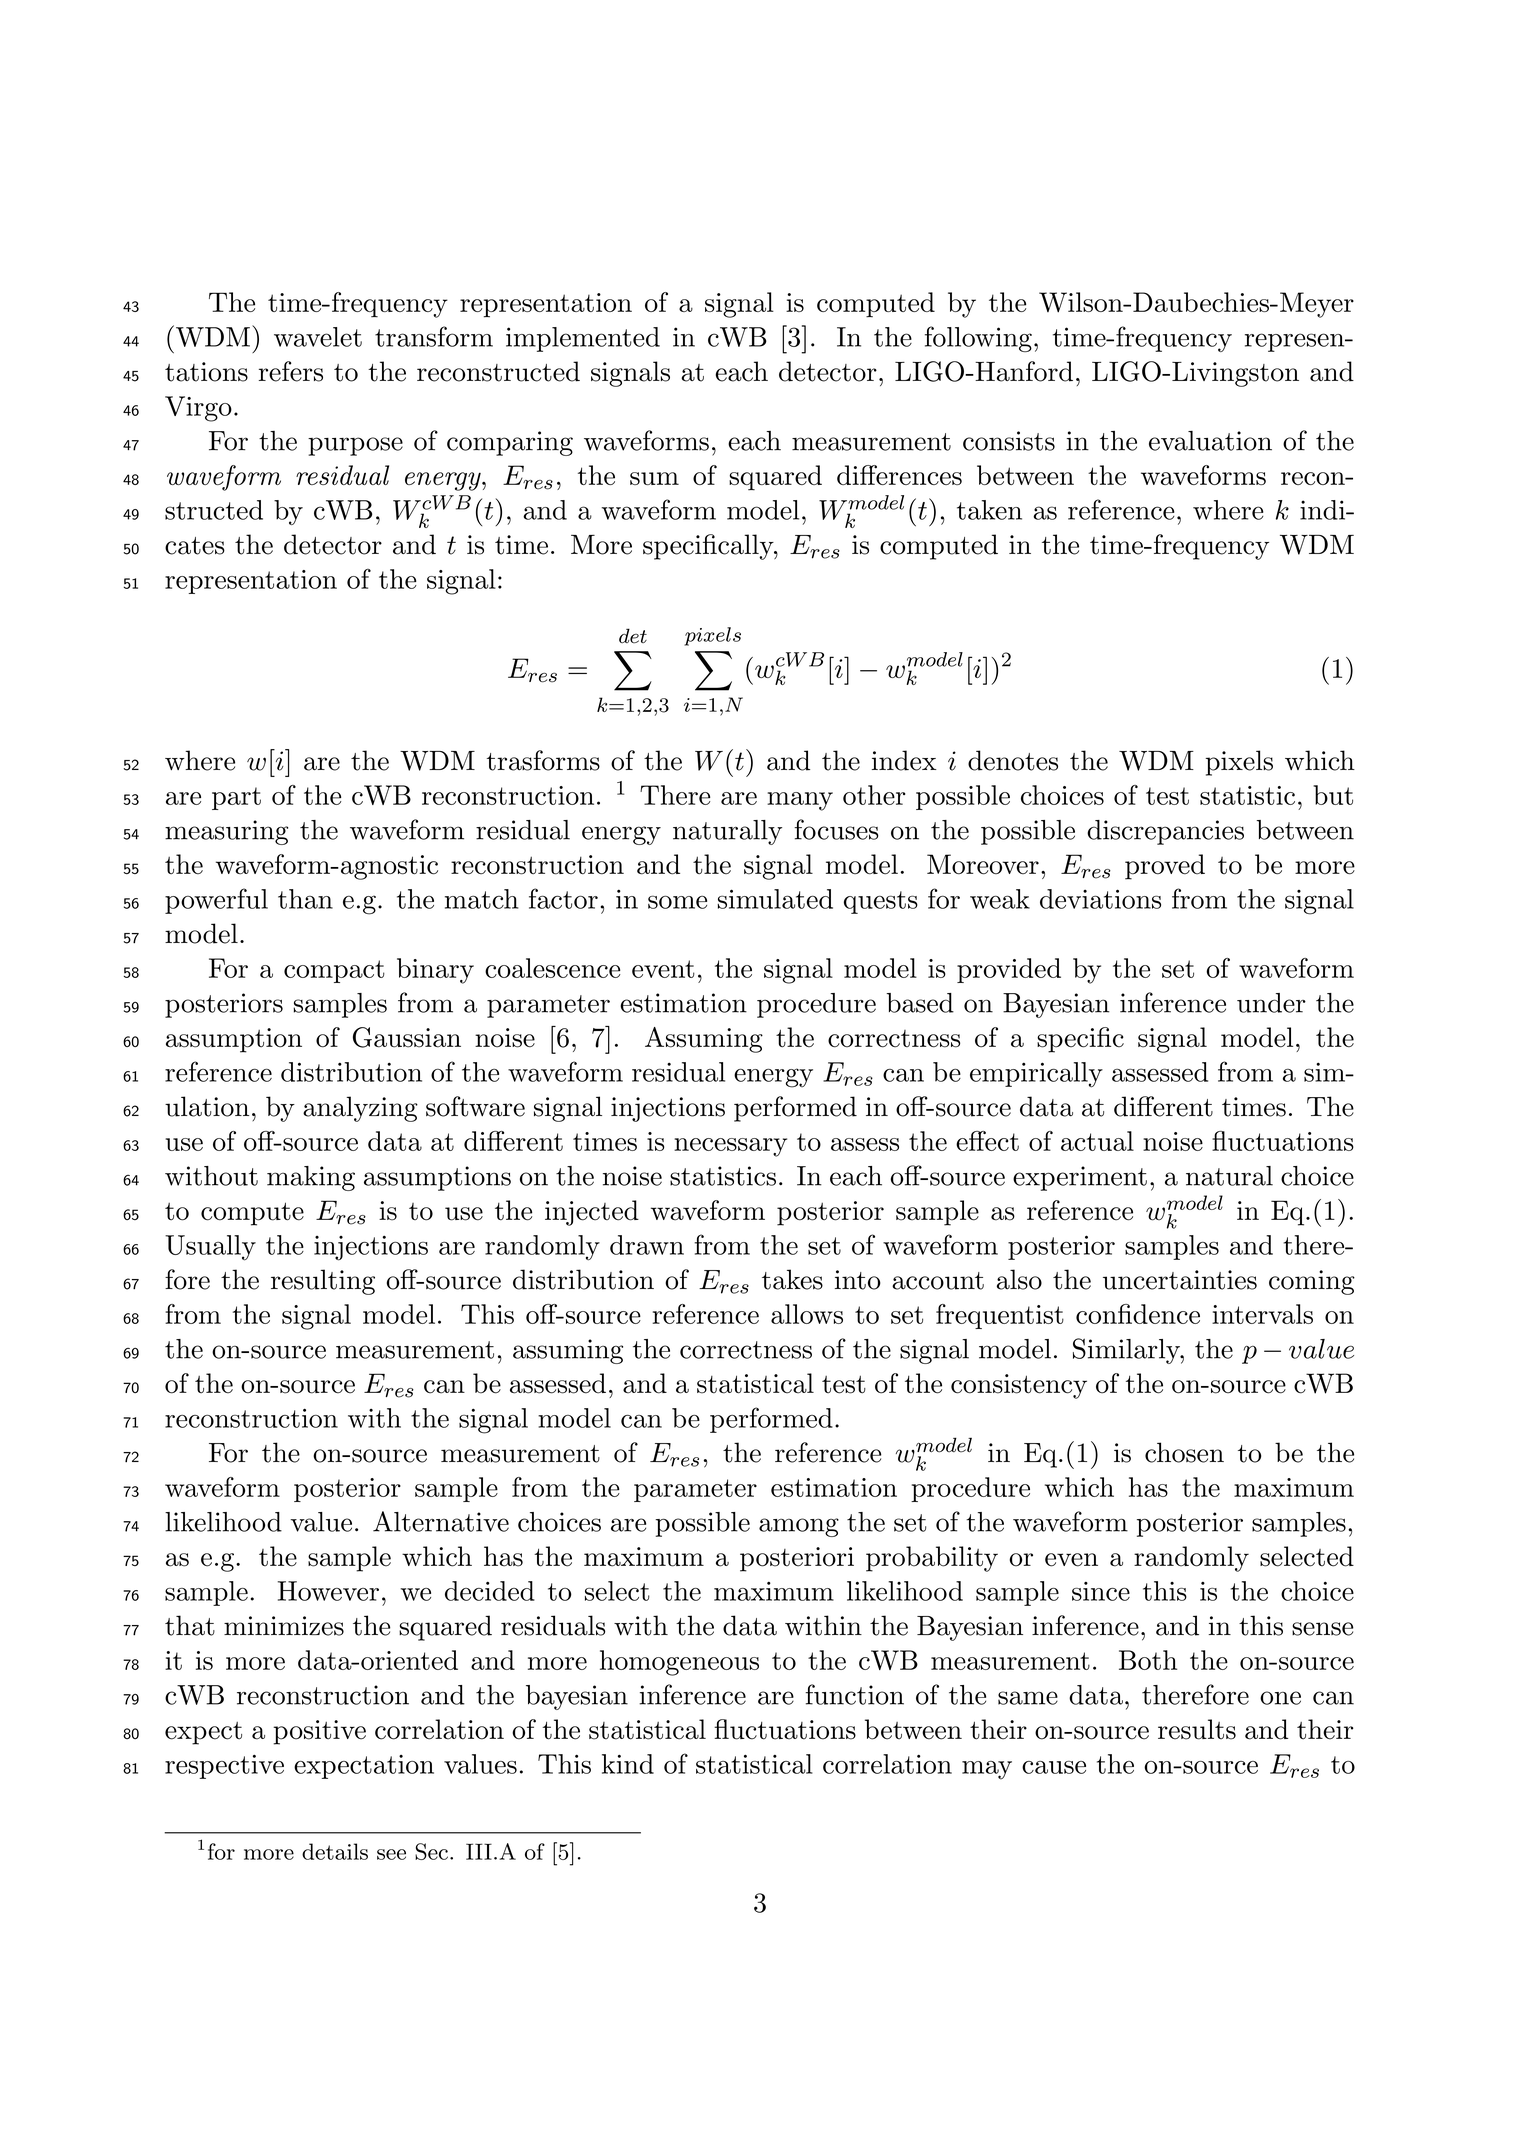 The width and height of the image is (1520, 2150). Describe the element at coordinates (730, 1147) in the image. I see `necessary` at that location.
